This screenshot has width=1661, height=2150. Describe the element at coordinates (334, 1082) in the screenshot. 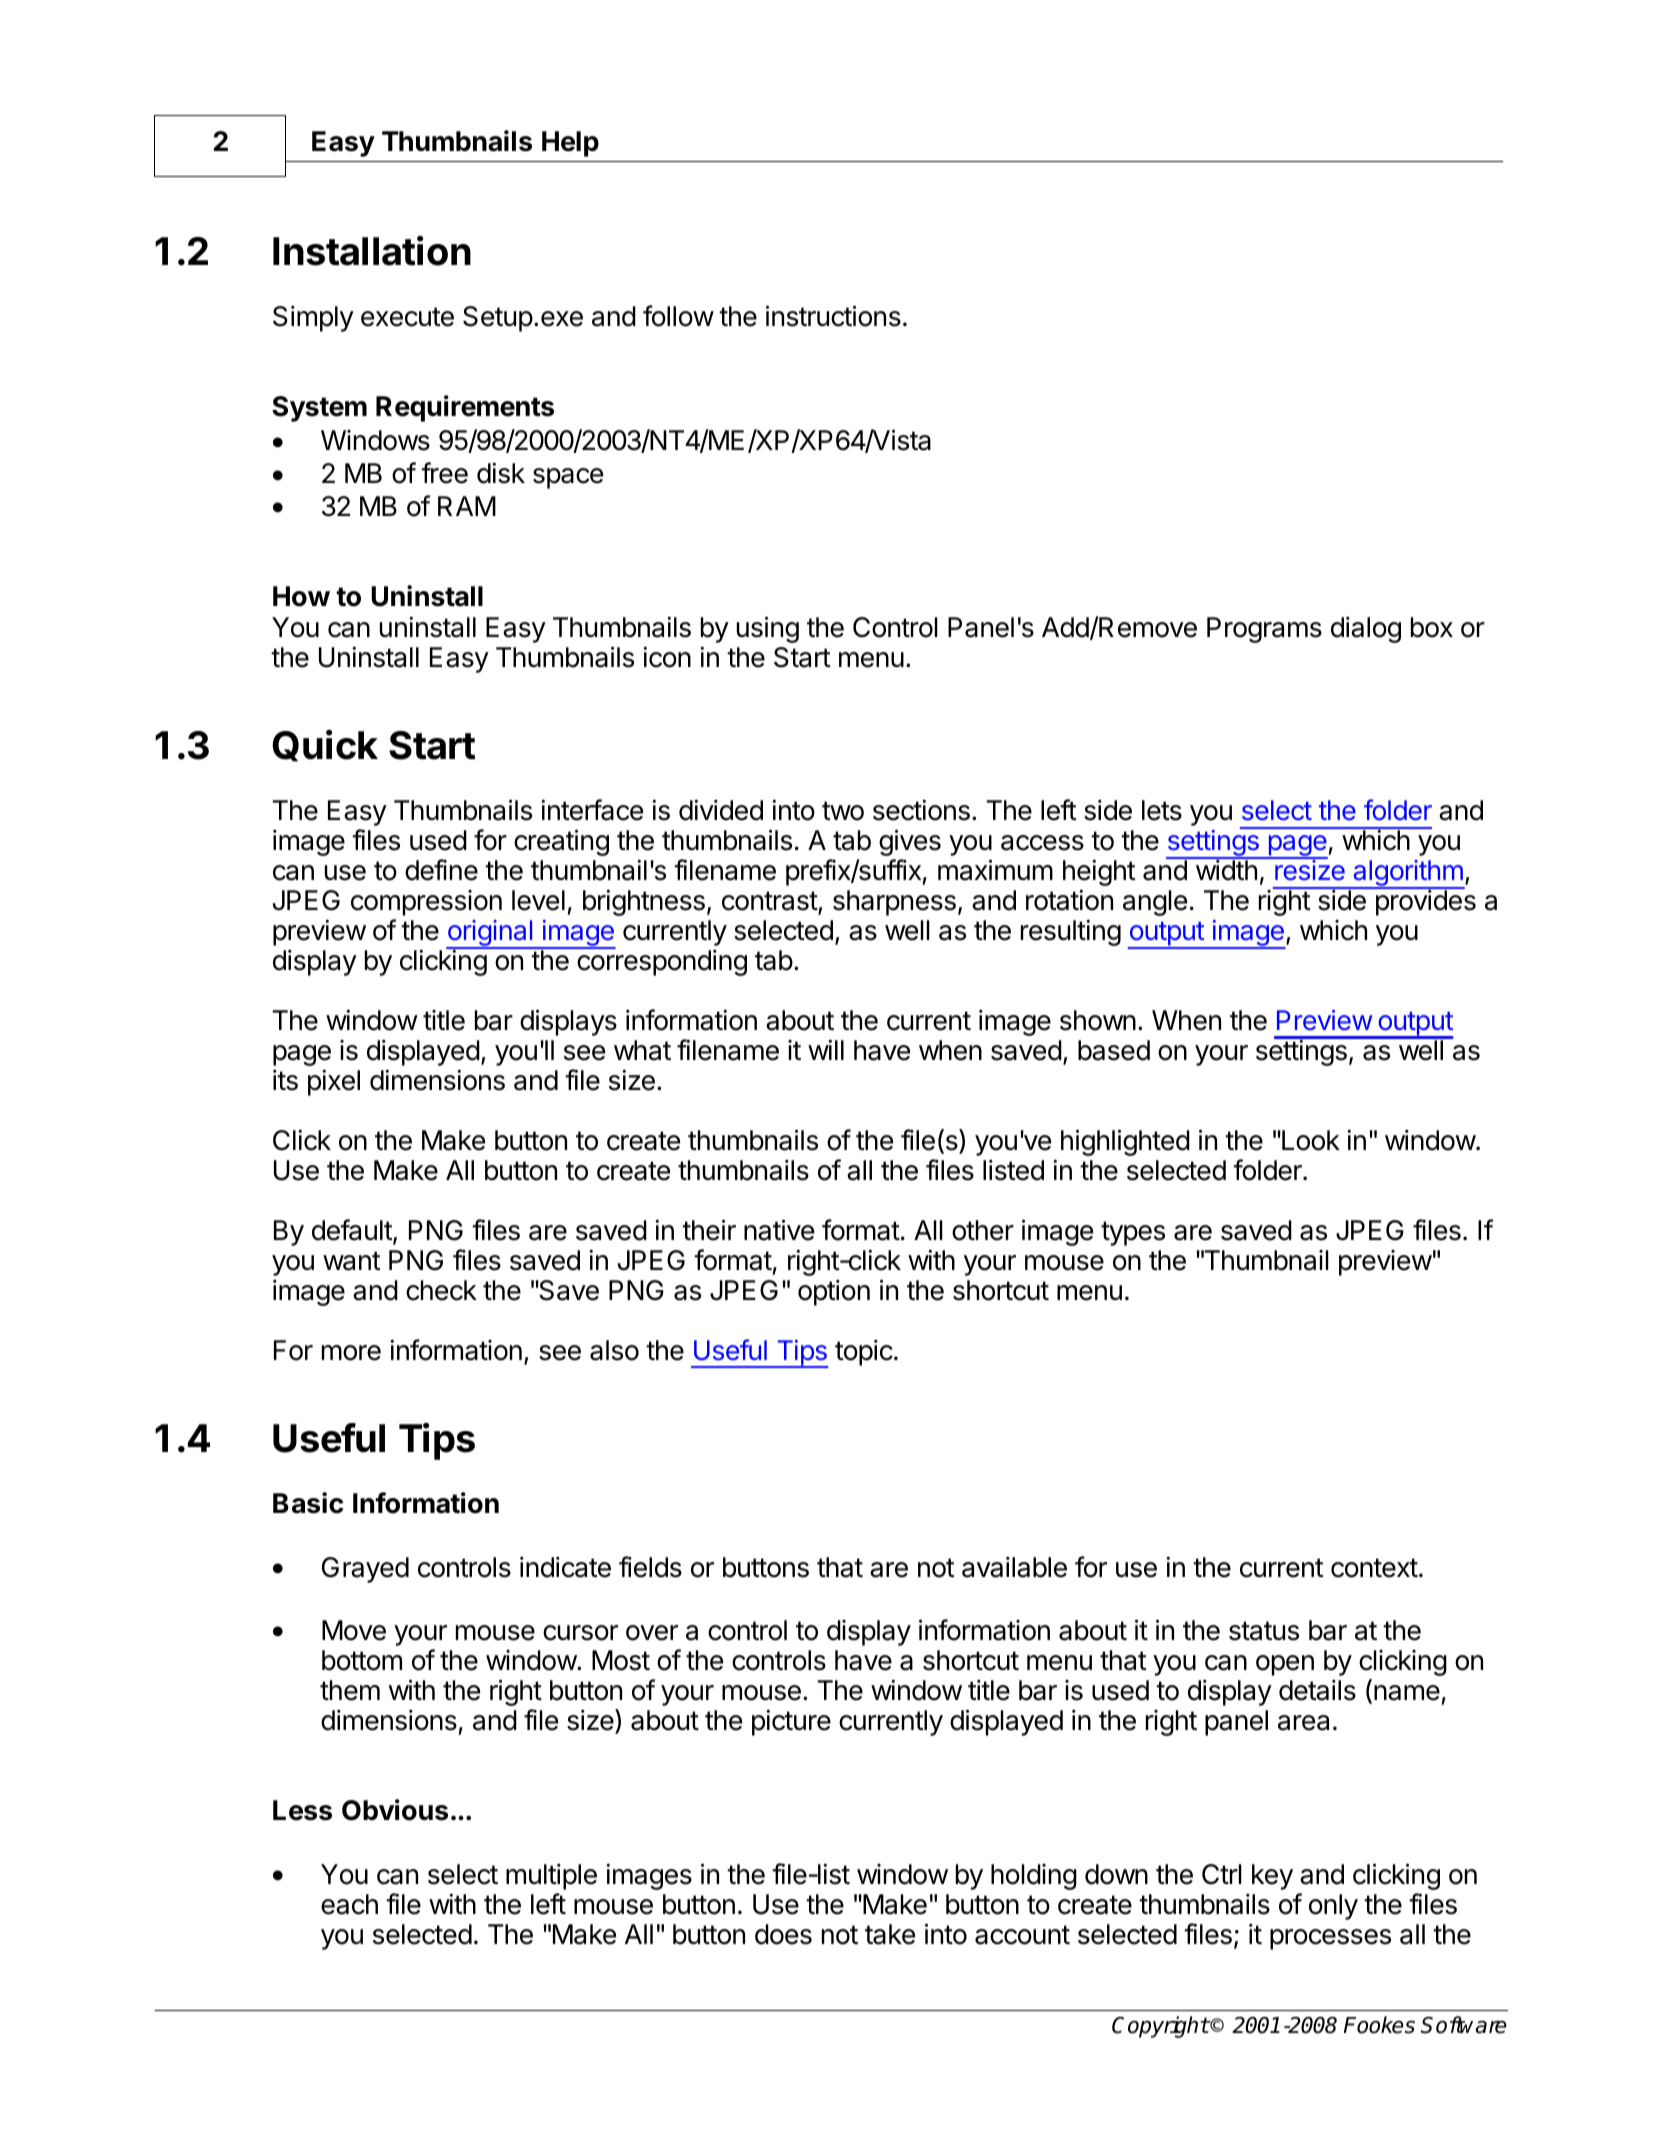

I see `pixel` at that location.
